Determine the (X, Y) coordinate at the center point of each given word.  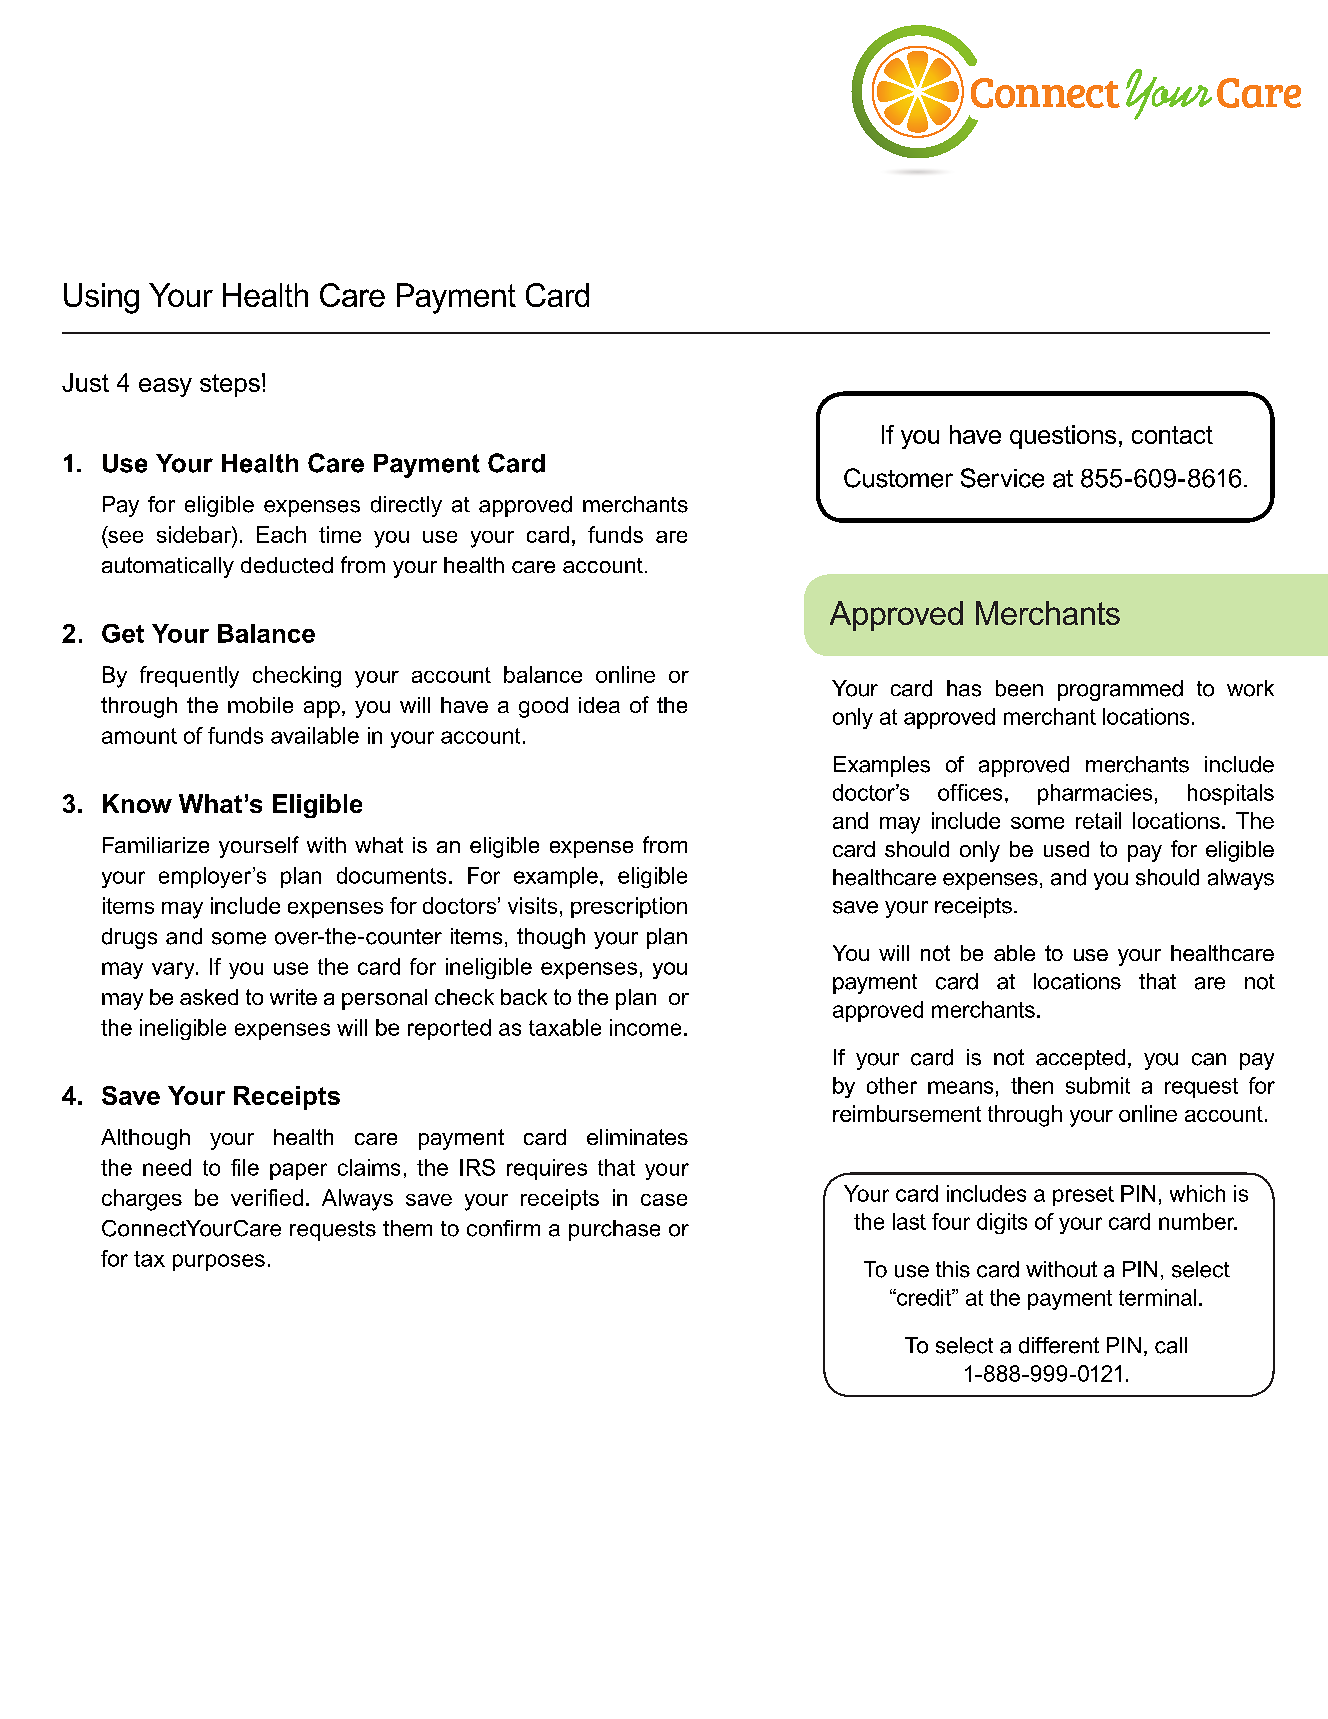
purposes (219, 1262)
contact (1172, 435)
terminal (1157, 1297)
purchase (614, 1230)
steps (230, 385)
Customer (898, 478)
